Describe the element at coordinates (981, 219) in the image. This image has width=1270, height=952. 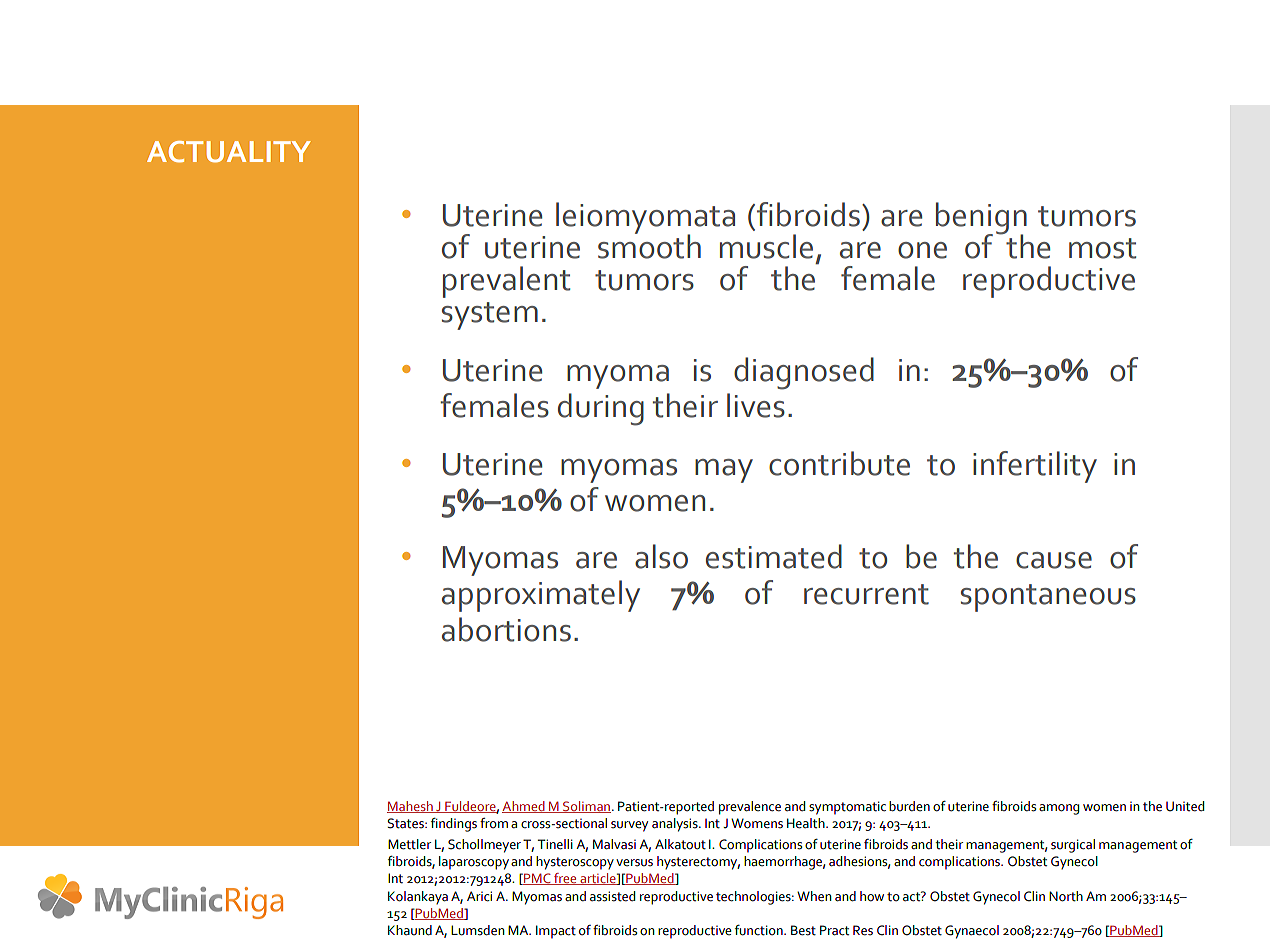
I see `benign` at that location.
